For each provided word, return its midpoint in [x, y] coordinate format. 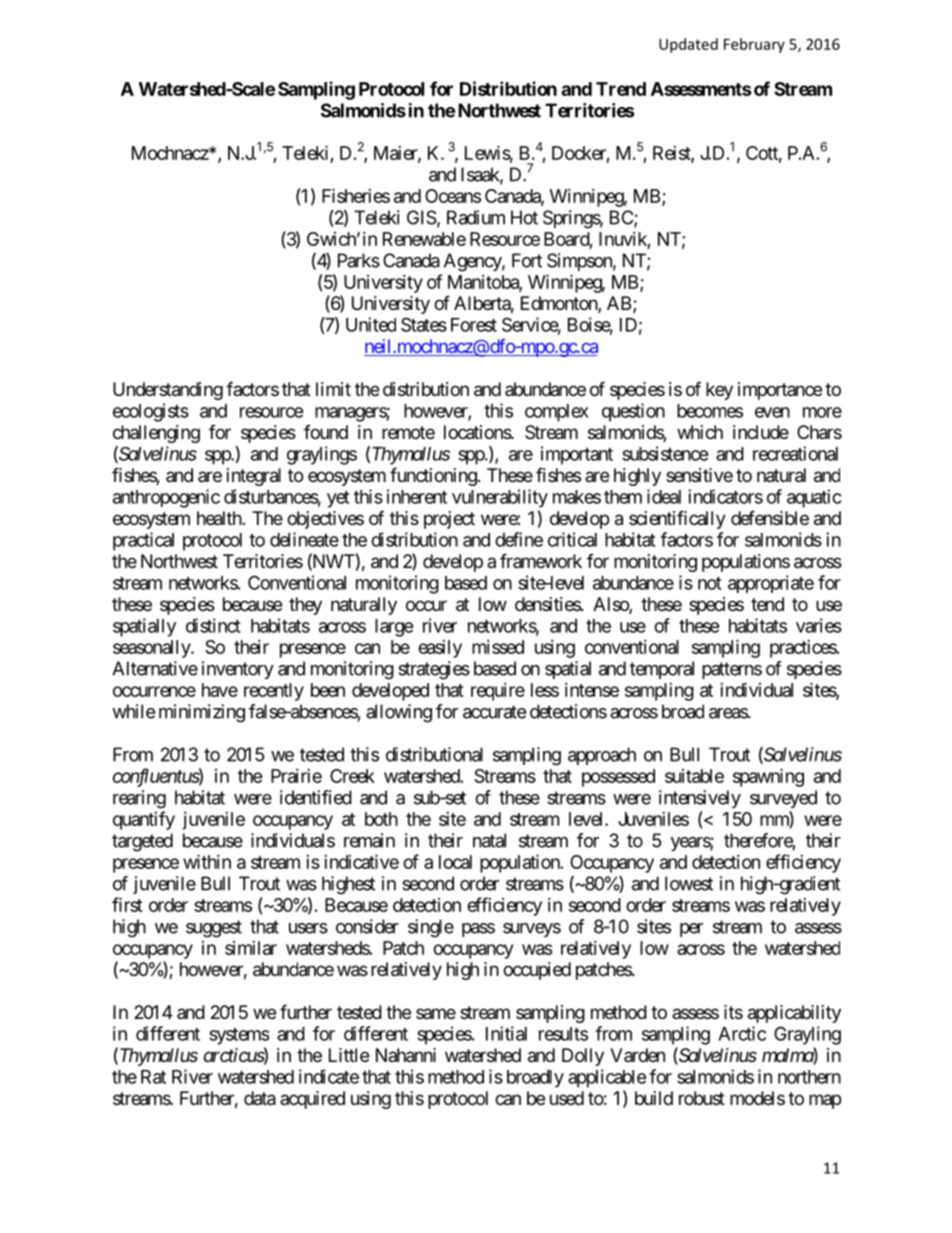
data [260, 1098]
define [519, 539]
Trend [621, 89]
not [710, 583]
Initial [506, 1033]
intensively [700, 799]
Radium [476, 217]
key [719, 391]
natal [489, 840]
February [754, 45]
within [207, 861]
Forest [474, 325]
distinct [213, 625]
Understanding [168, 391]
